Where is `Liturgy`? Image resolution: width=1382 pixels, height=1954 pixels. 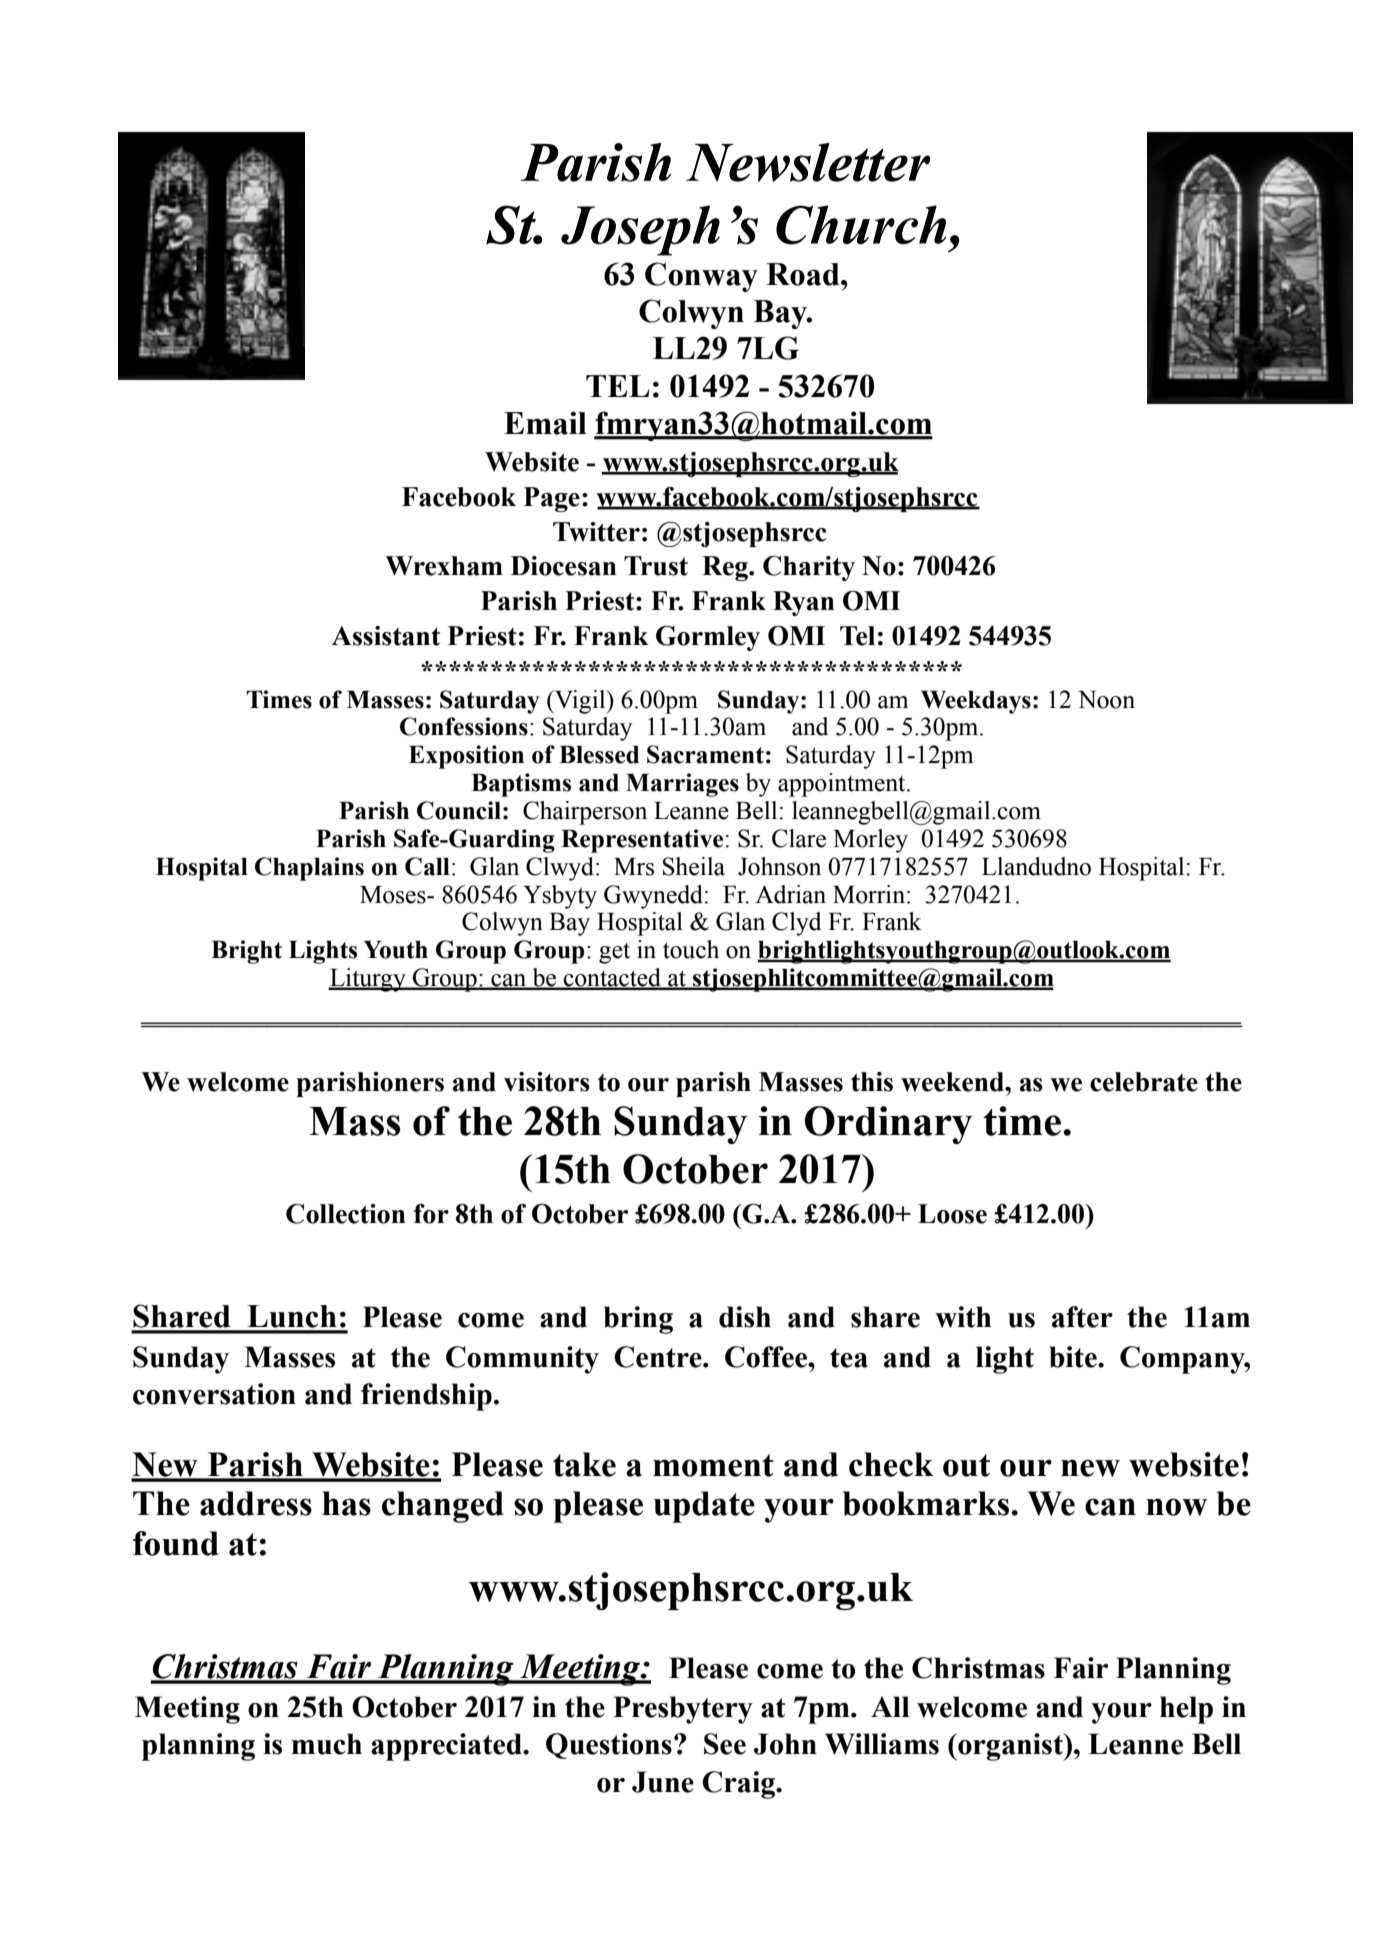 Liturgy is located at coordinates (368, 980).
